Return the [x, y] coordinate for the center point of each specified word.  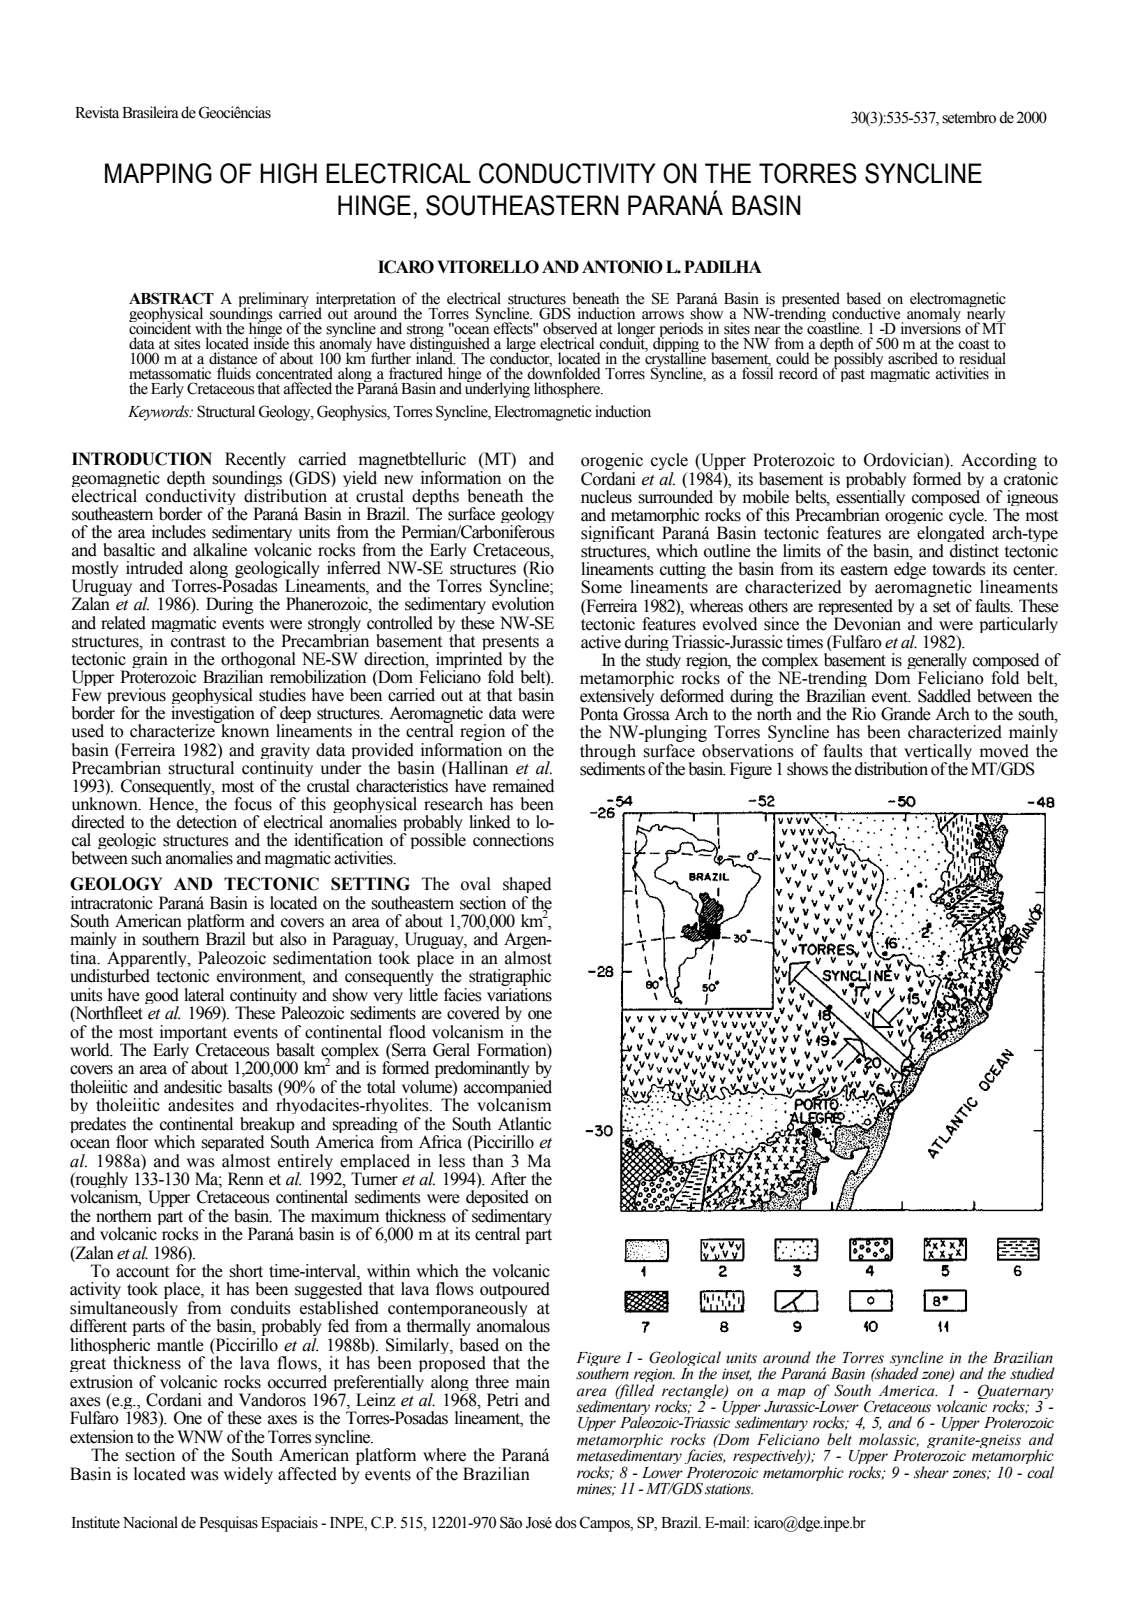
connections [513, 840]
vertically [939, 753]
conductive [866, 313]
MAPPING [158, 173]
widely [248, 1475]
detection [207, 822]
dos [565, 1522]
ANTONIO [622, 267]
